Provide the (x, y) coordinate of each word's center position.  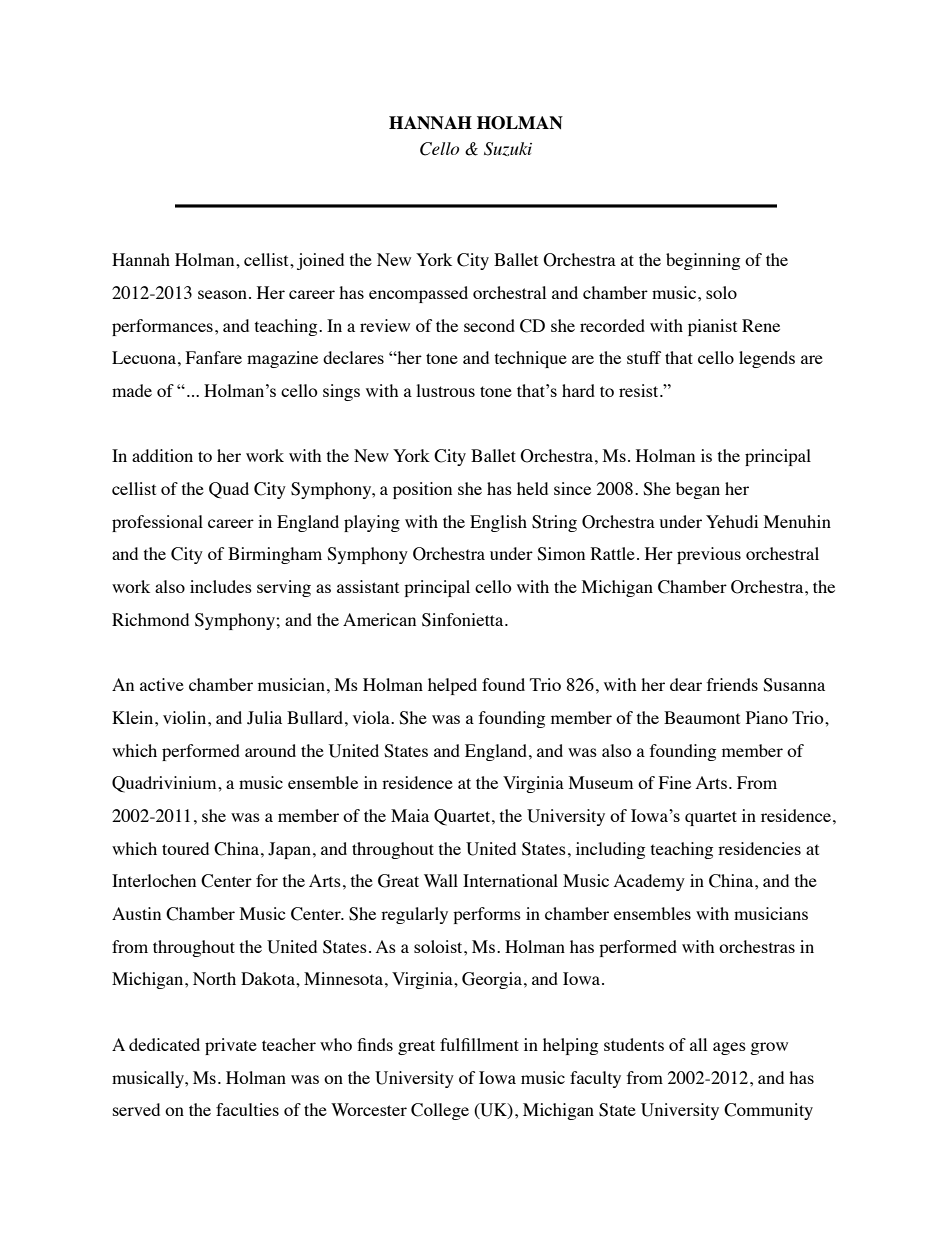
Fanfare (214, 357)
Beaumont (702, 717)
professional (157, 523)
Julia (264, 718)
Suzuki (508, 149)
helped (452, 686)
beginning (703, 261)
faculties (247, 1109)
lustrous (445, 390)
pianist (712, 327)
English (498, 523)
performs (487, 915)
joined (320, 261)
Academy (649, 882)
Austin (136, 913)
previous (709, 555)
